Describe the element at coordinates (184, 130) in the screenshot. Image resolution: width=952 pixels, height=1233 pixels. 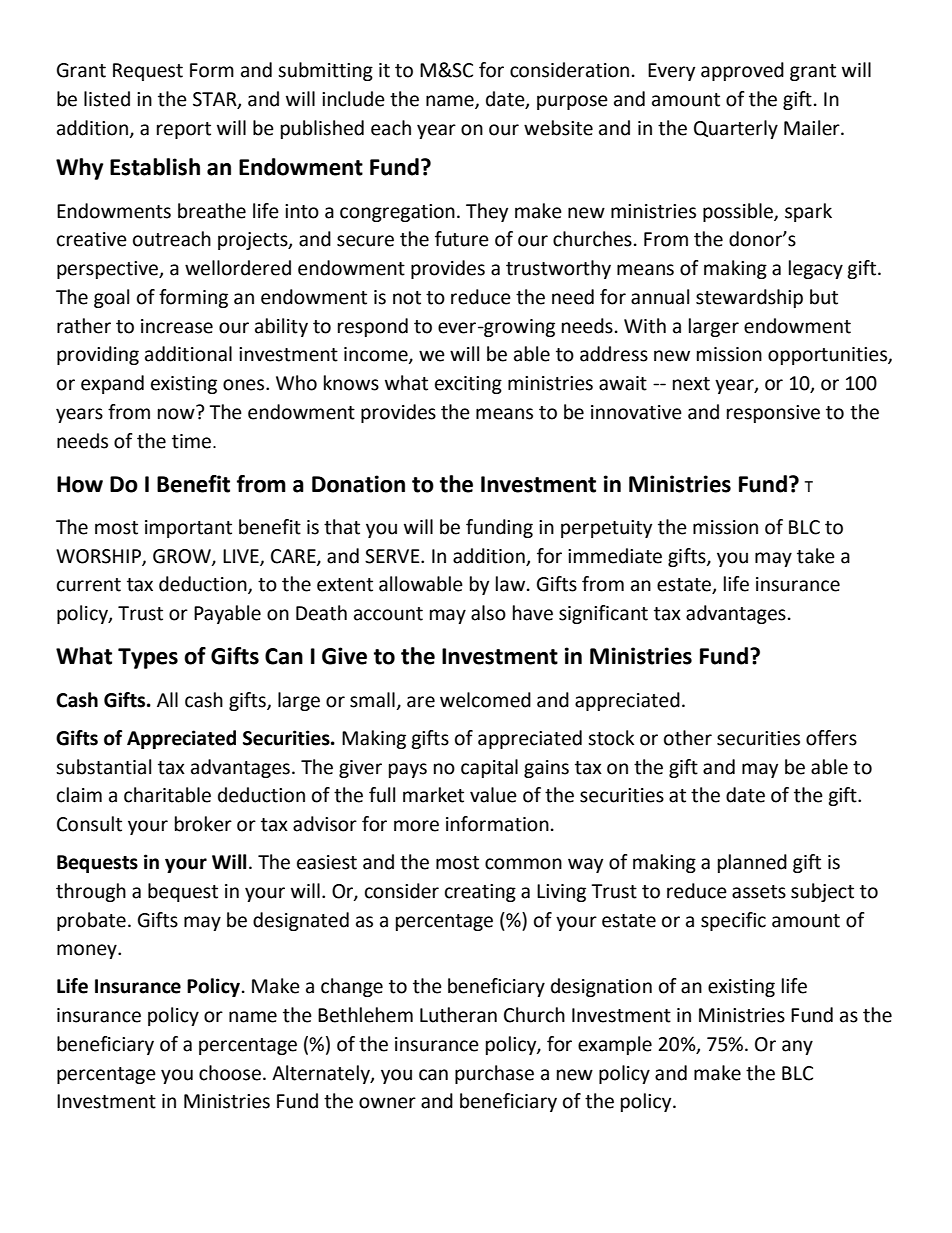
I see `report` at that location.
